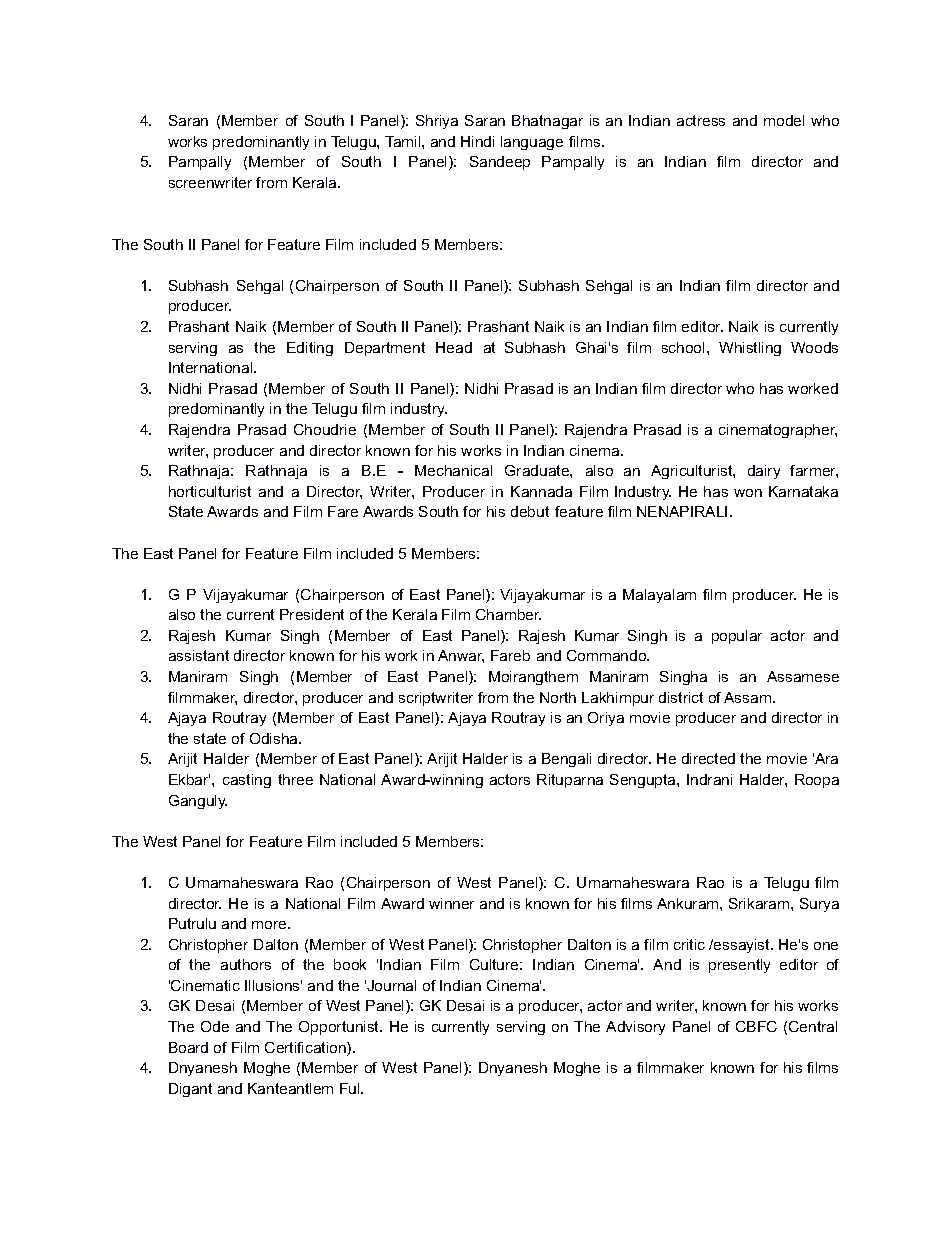  Describe the element at coordinates (500, 163) in the screenshot. I see `Sandeep` at that location.
